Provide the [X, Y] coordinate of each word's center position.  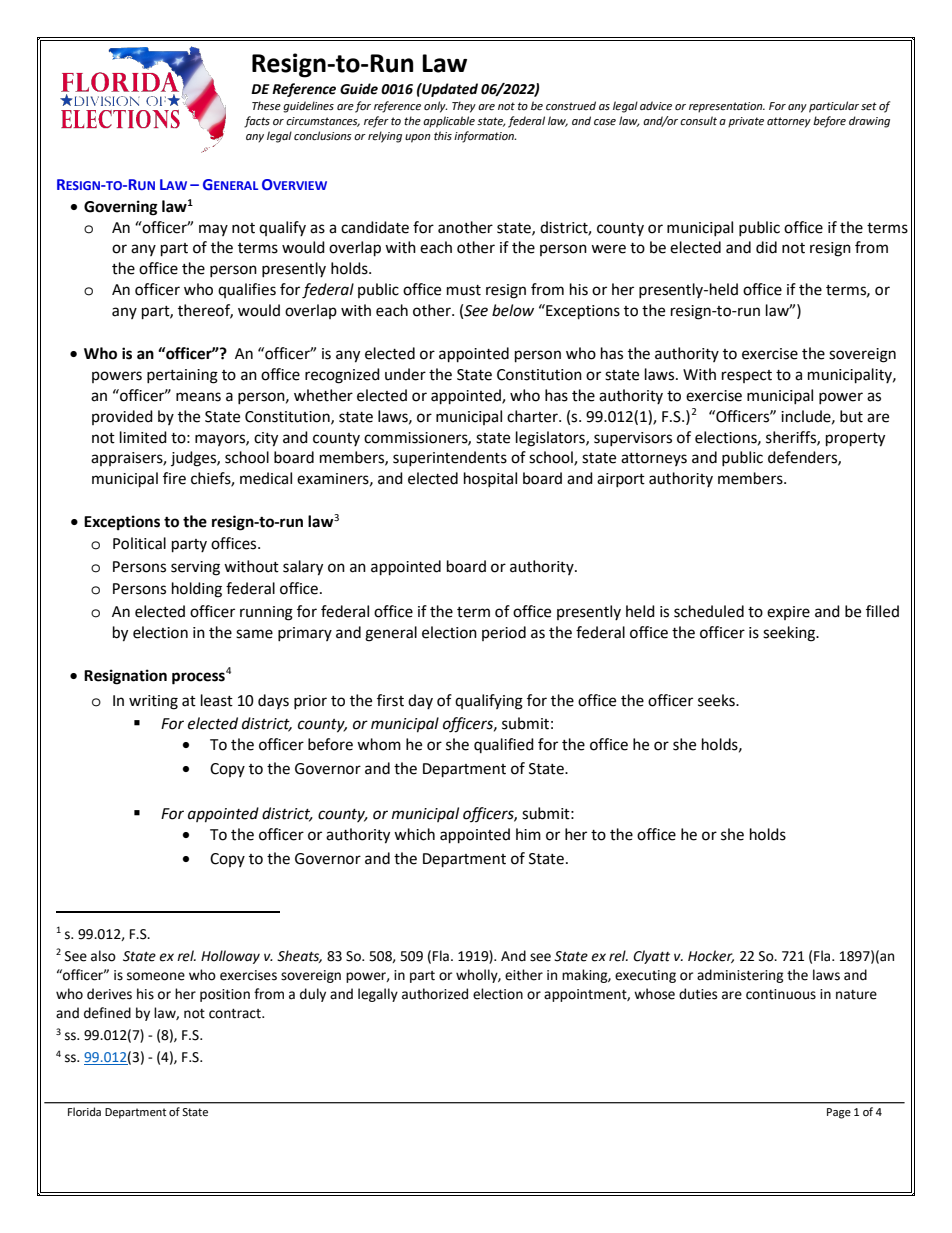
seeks [717, 700]
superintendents [450, 458]
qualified [504, 745]
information [485, 137]
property [855, 440]
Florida [84, 1111]
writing [153, 702]
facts [257, 122]
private [746, 122]
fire [174, 478]
